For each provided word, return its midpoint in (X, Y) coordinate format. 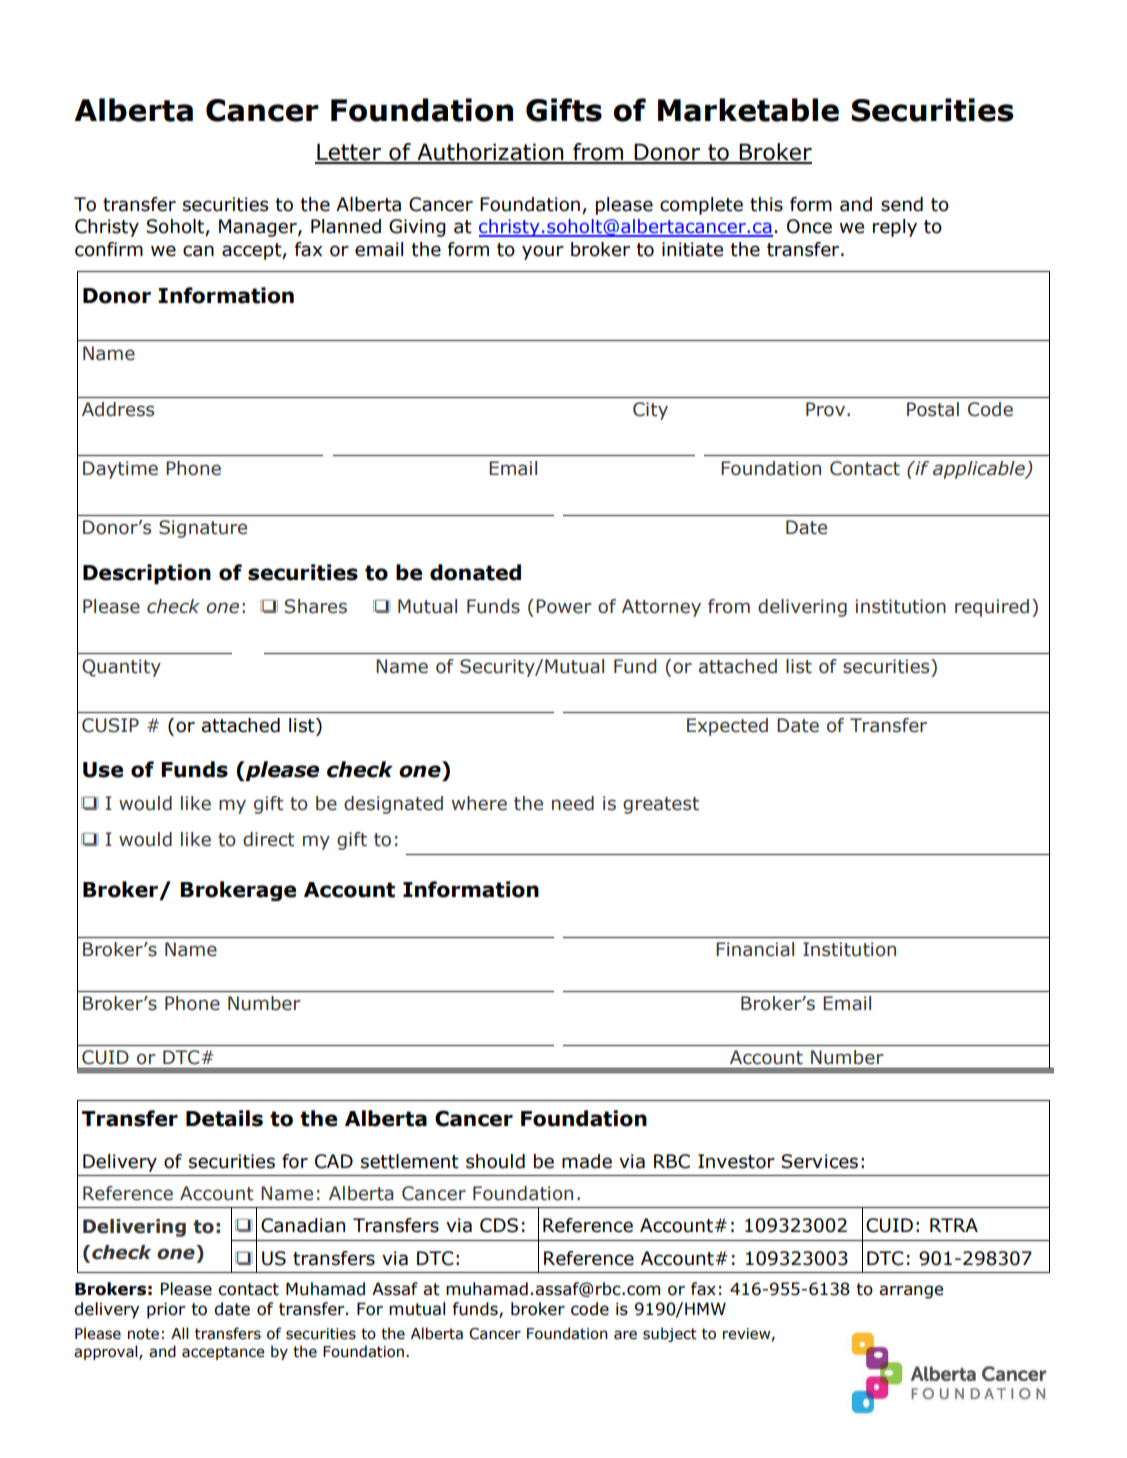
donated (475, 572)
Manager (259, 228)
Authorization (490, 153)
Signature (203, 529)
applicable (980, 470)
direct (269, 839)
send (902, 204)
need (573, 803)
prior (166, 1310)
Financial (755, 949)
